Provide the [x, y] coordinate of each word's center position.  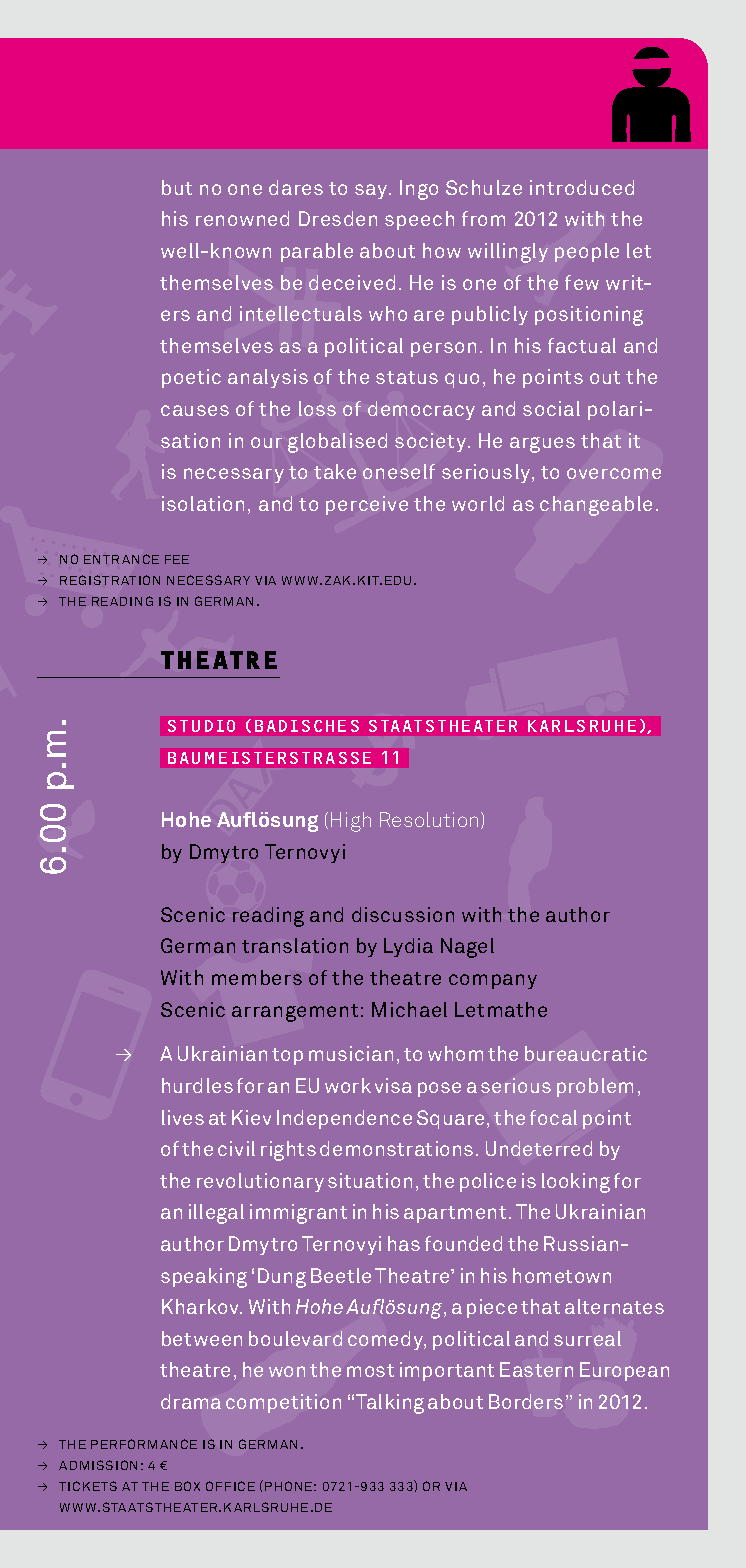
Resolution [431, 820]
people [587, 252]
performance [144, 1444]
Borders [526, 1401]
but [177, 187]
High [351, 822]
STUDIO [201, 726]
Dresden [338, 218]
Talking [390, 1404]
